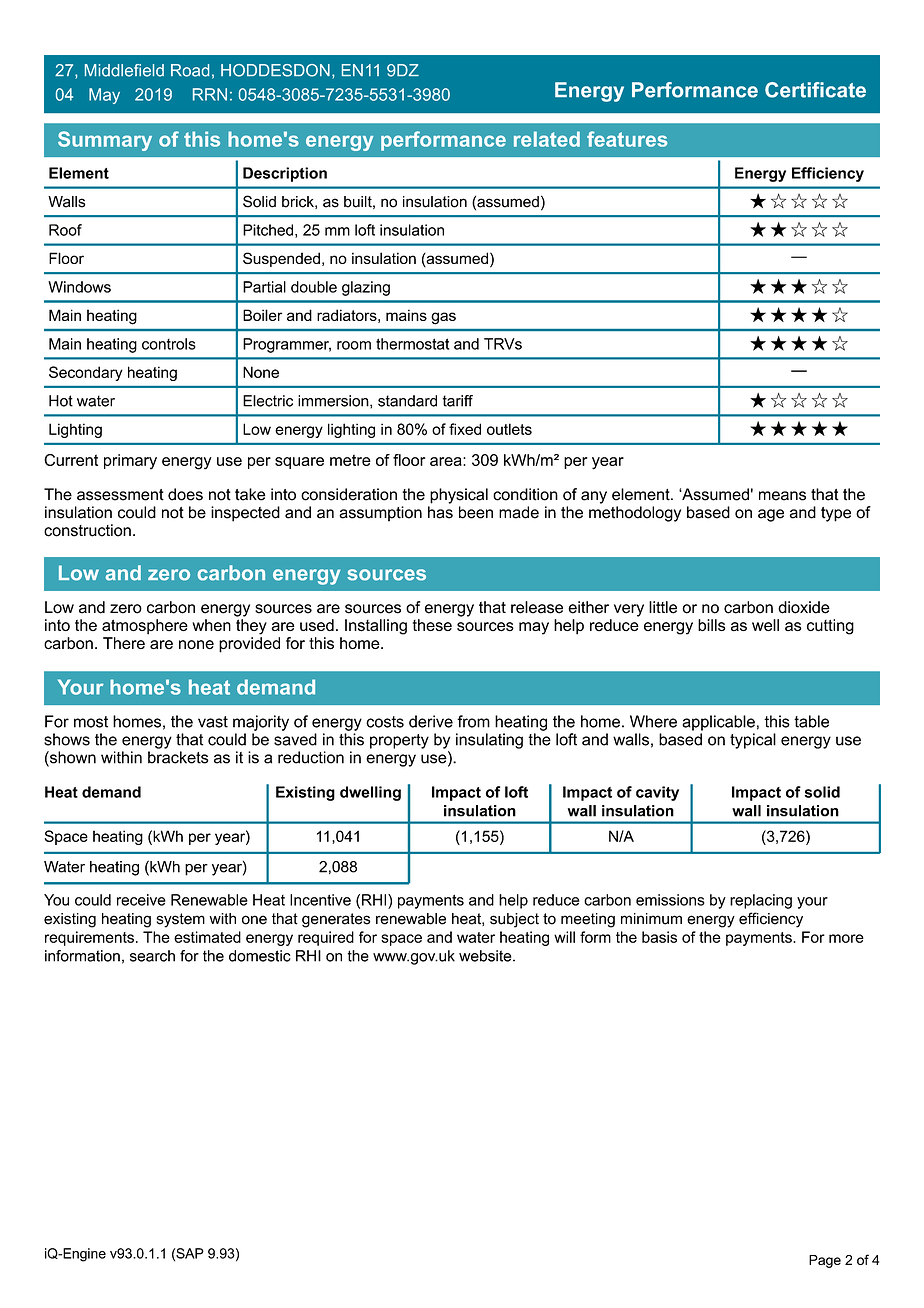  I want to click on these, so click(432, 625).
